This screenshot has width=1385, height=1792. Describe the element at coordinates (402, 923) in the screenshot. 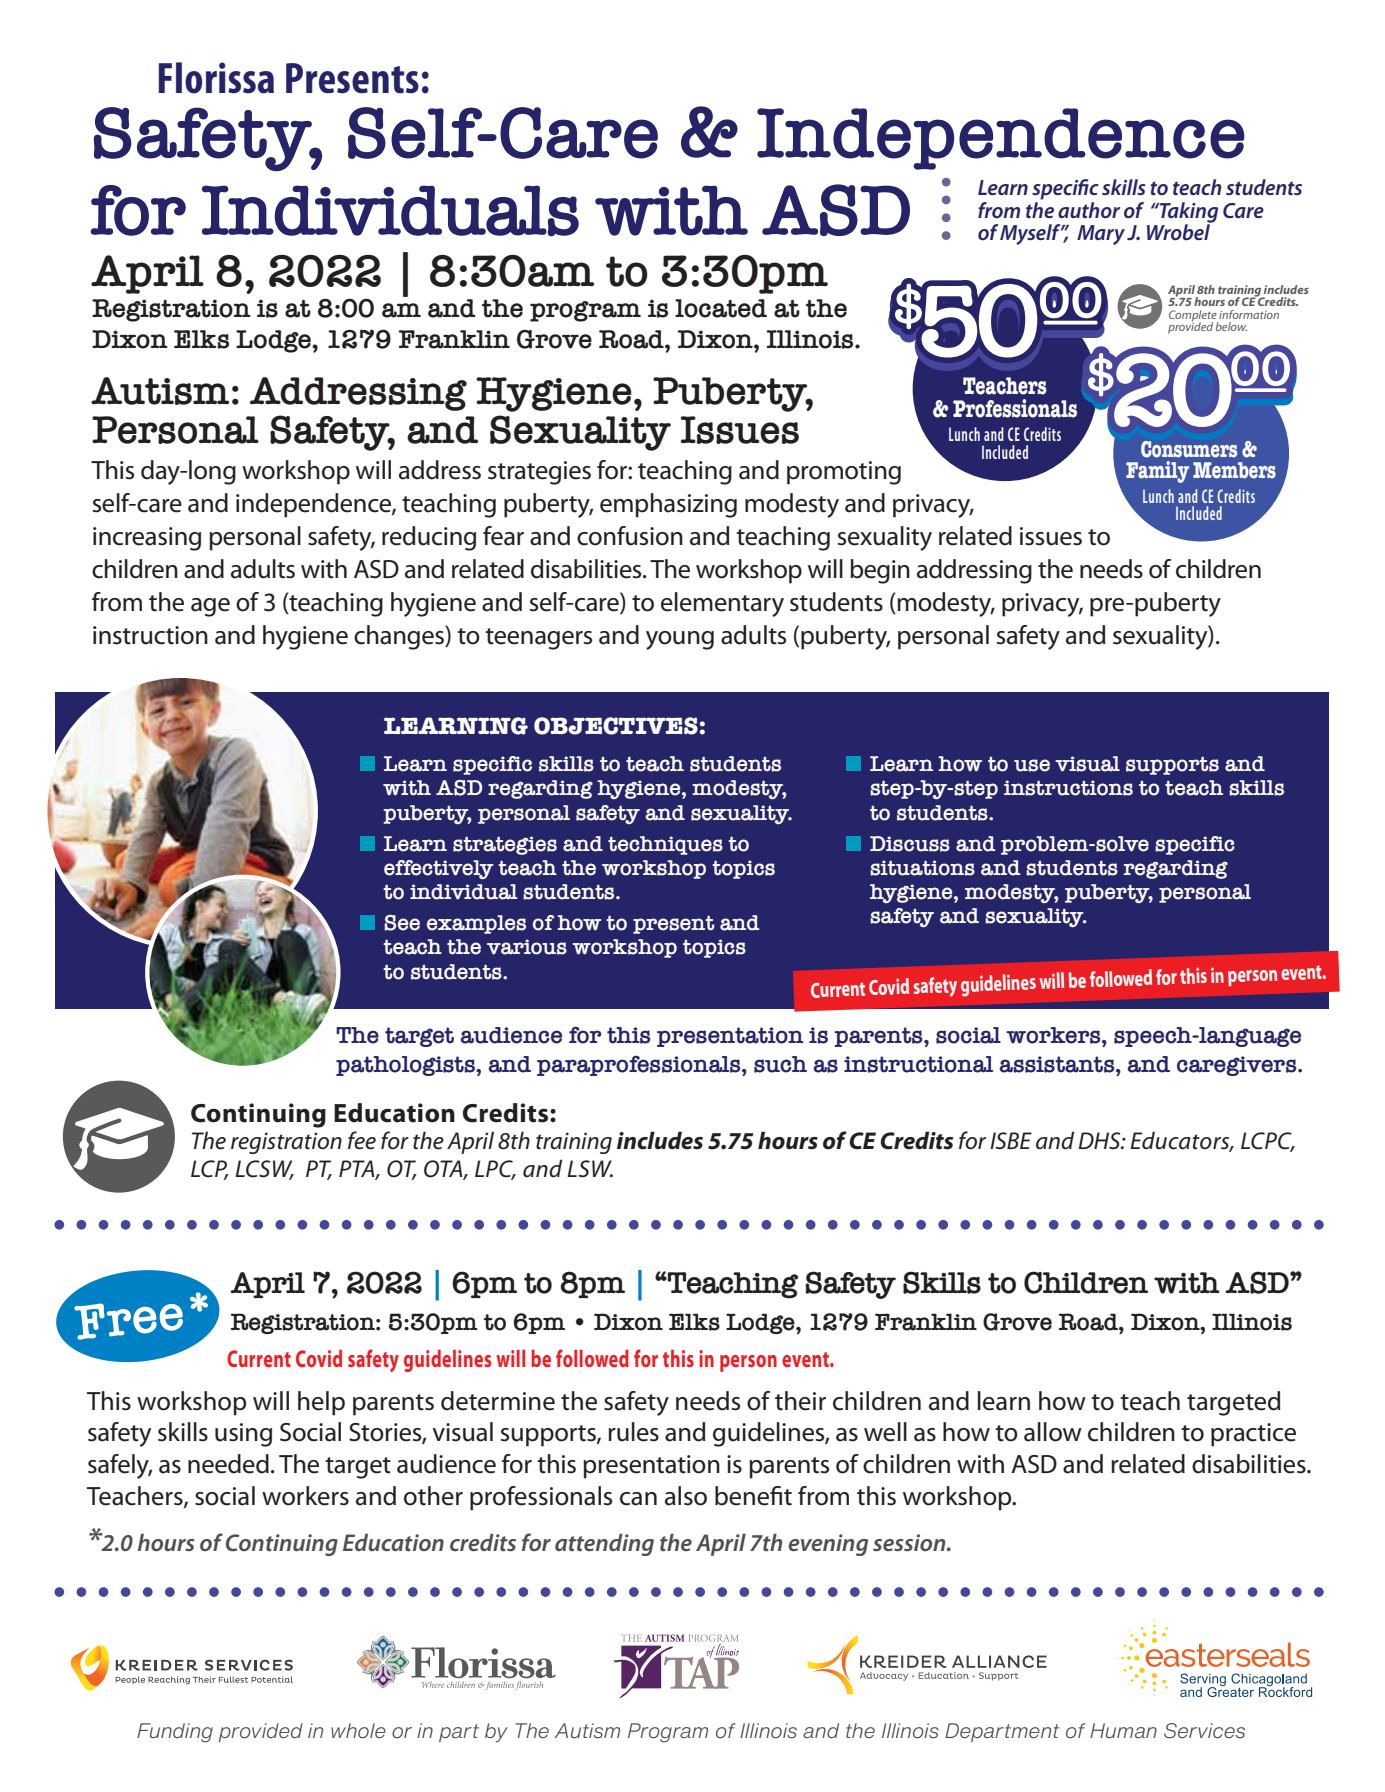

I see `See` at that location.
